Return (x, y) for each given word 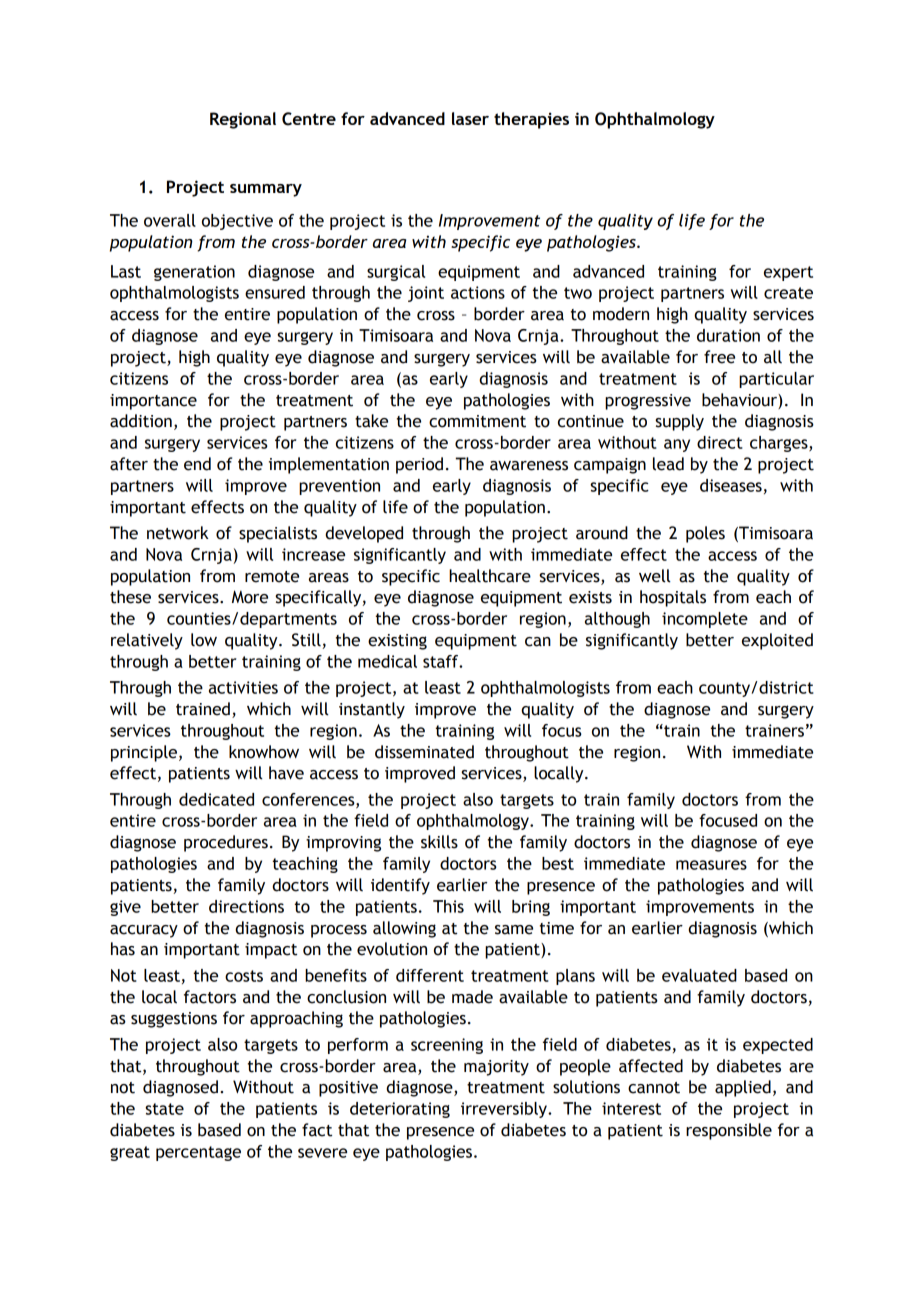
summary (266, 190)
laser (470, 118)
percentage (198, 1153)
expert (788, 273)
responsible (729, 1131)
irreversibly (505, 1110)
